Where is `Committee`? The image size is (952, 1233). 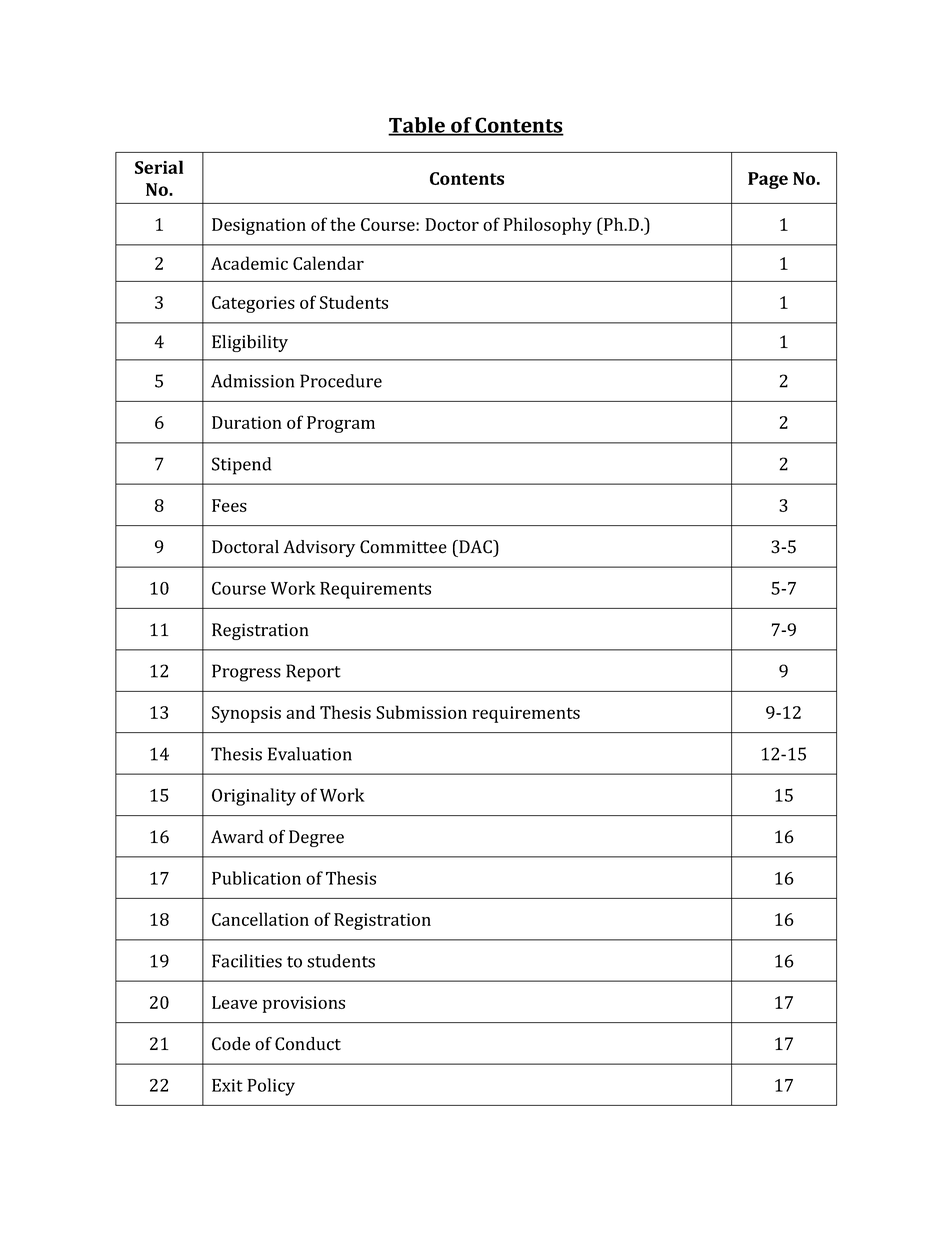
Committee is located at coordinates (403, 547).
